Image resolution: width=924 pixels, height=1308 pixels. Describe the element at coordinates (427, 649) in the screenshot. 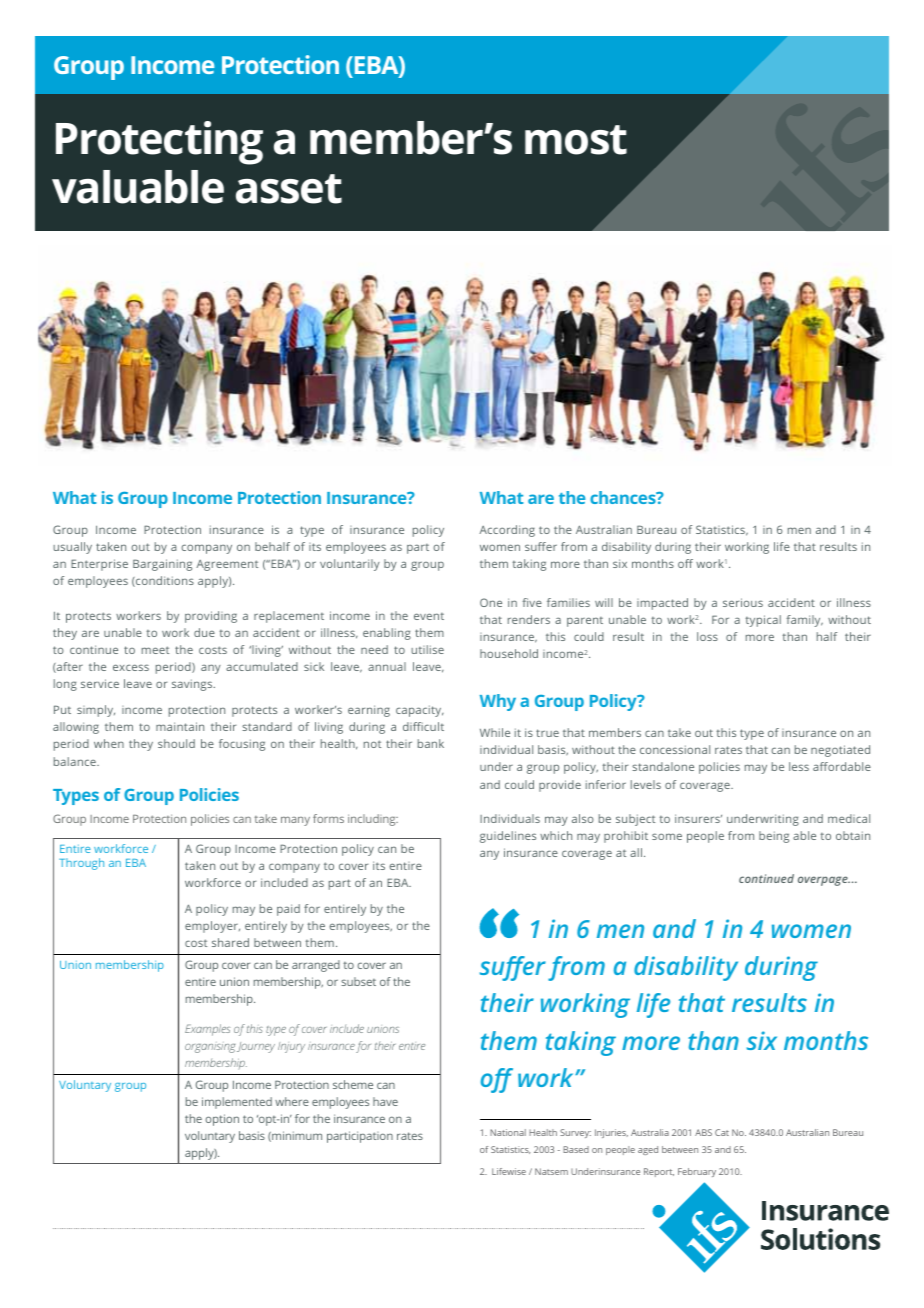

I see `utilise` at that location.
